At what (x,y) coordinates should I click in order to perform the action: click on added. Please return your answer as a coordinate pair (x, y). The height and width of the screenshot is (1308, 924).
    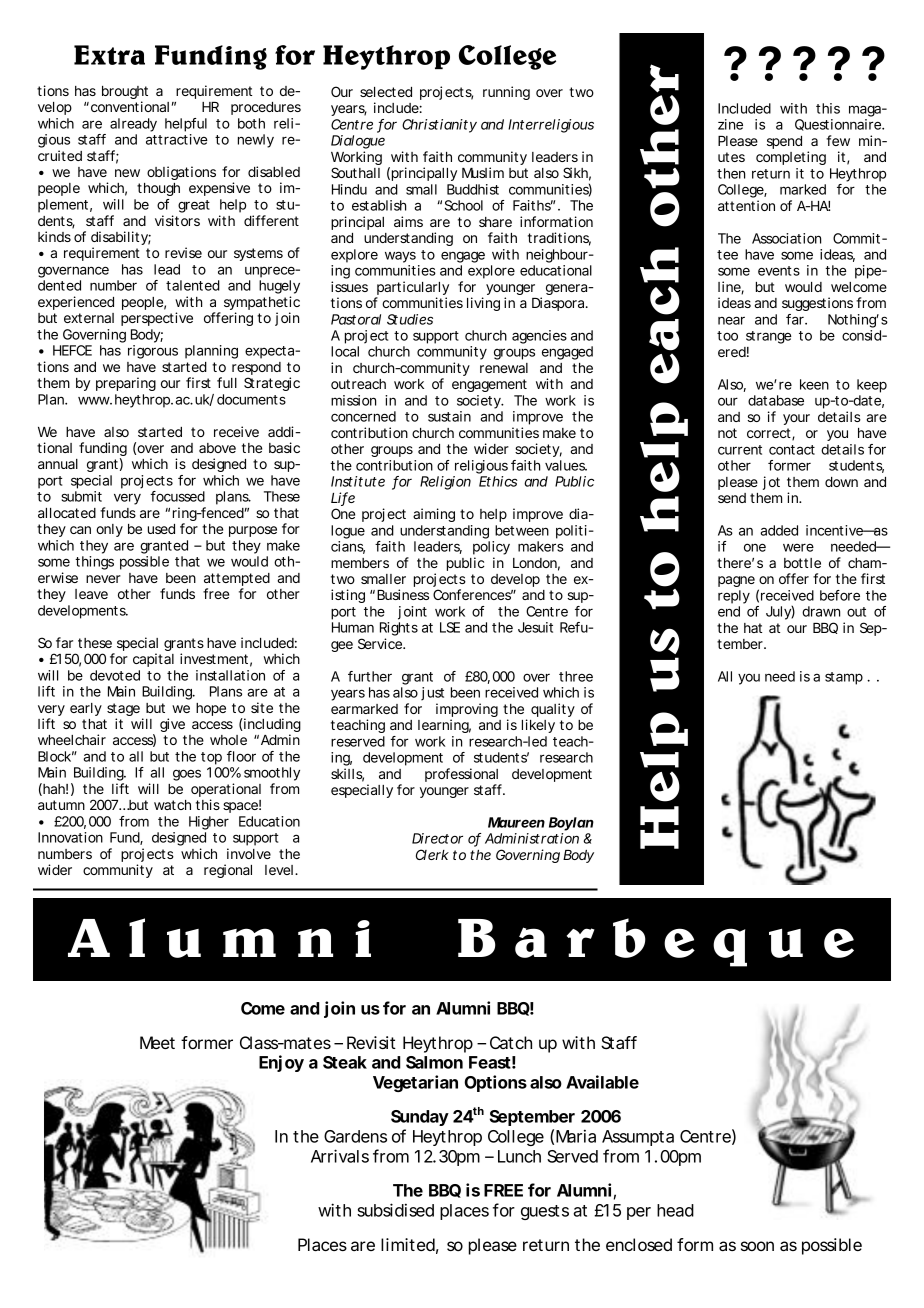
    Looking at the image, I should click on (779, 530).
